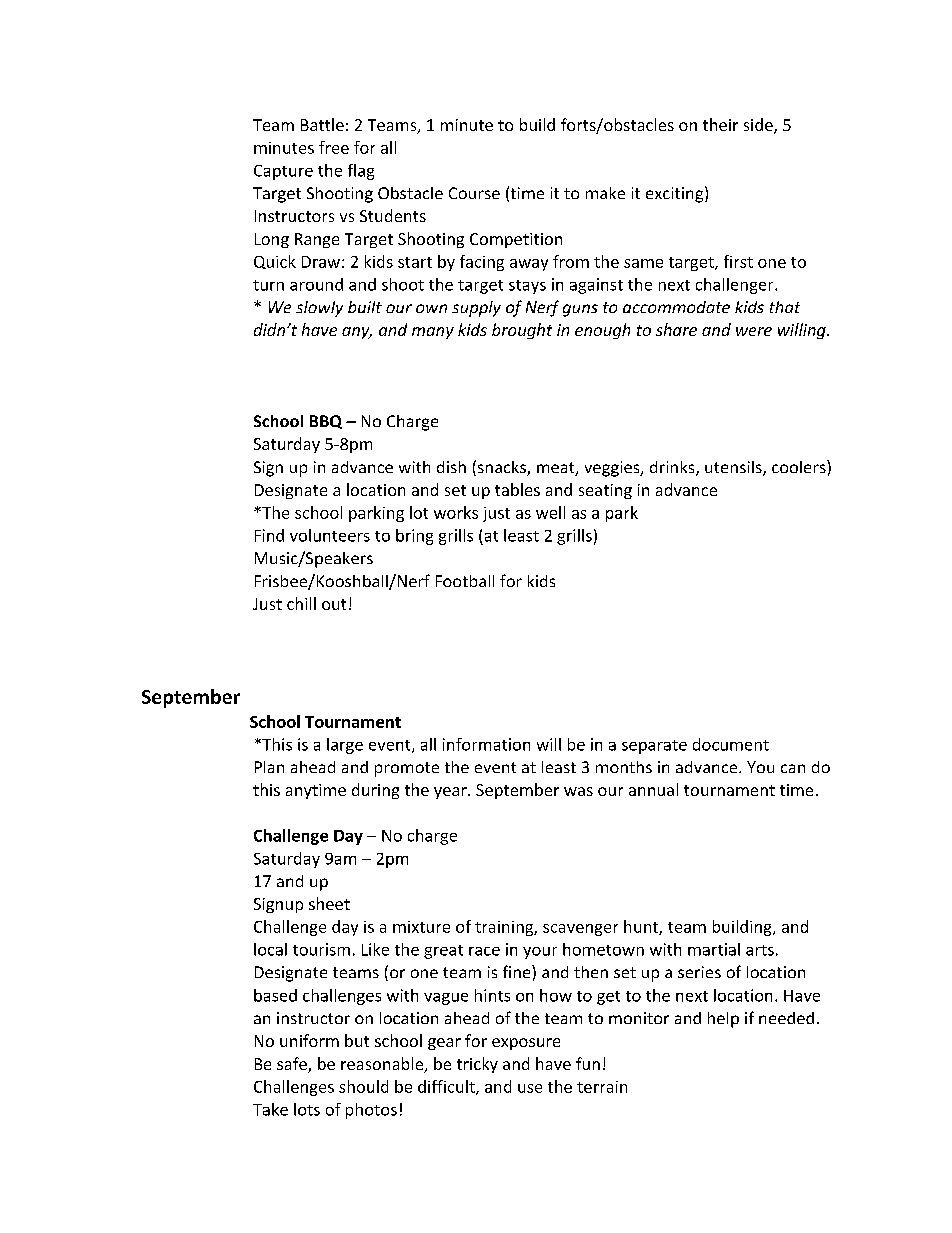  Describe the element at coordinates (731, 744) in the image. I see `document` at that location.
